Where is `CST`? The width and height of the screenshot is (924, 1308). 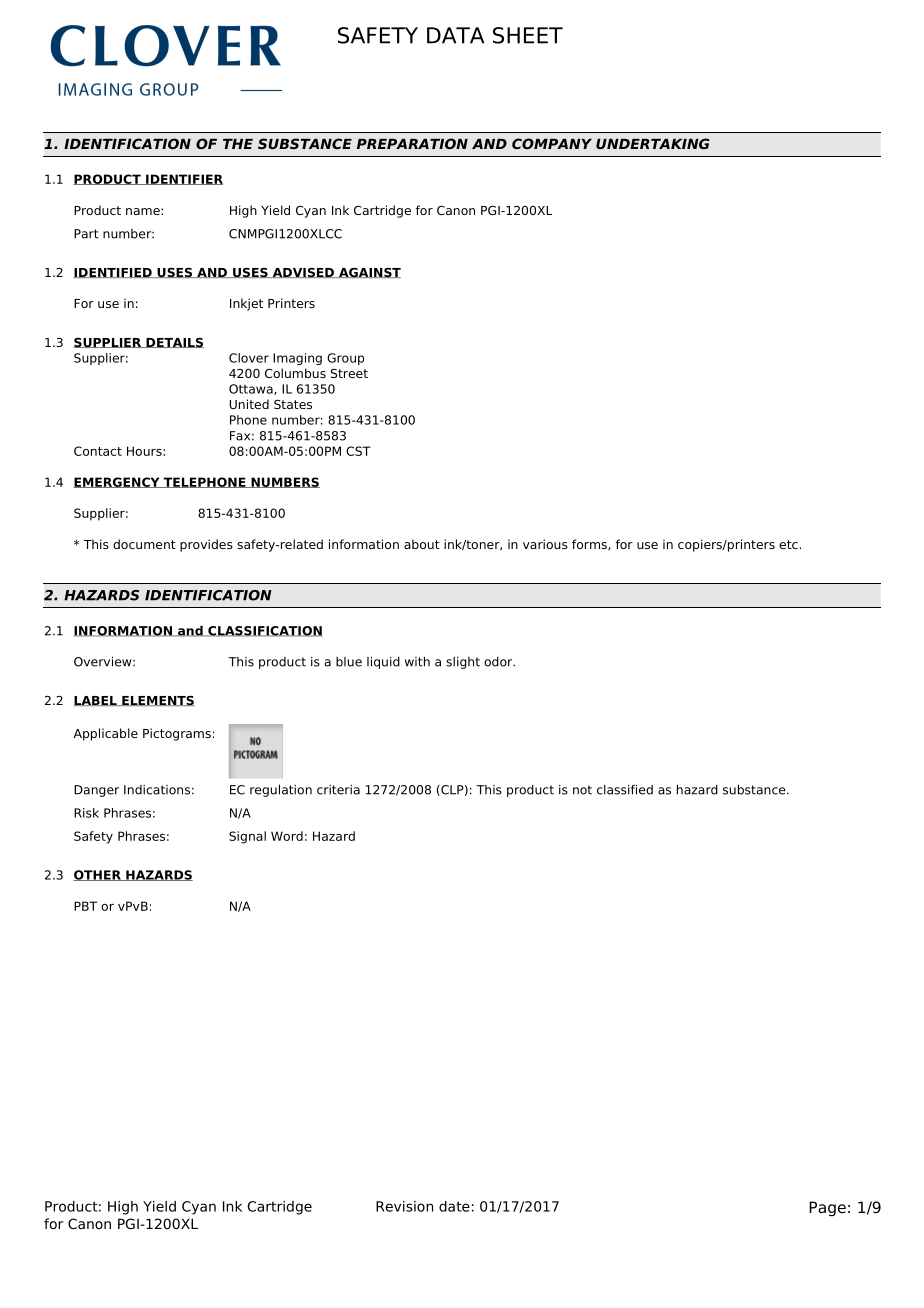
CST is located at coordinates (358, 451).
